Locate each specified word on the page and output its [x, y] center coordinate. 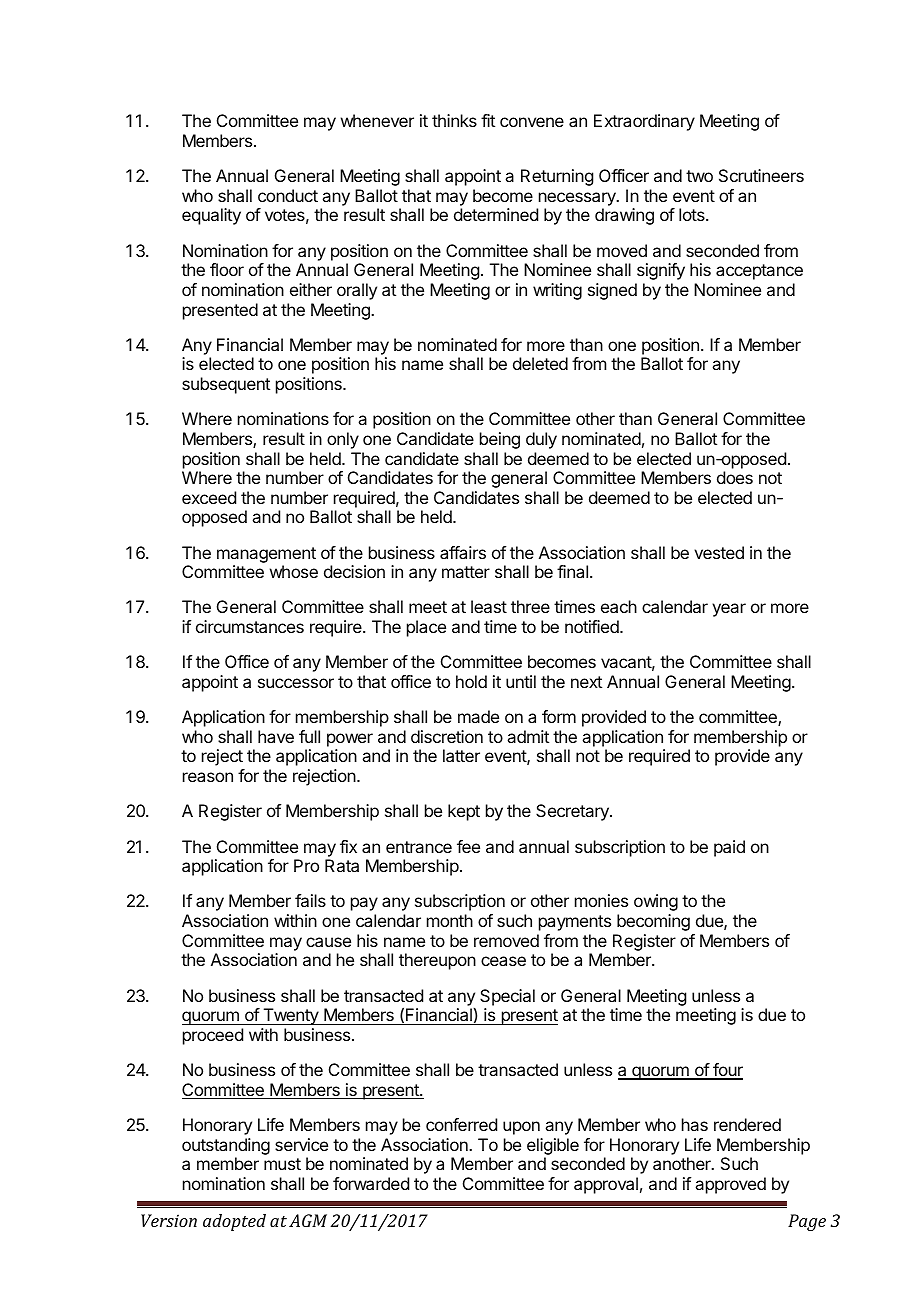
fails [310, 900]
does [735, 477]
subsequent [226, 385]
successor [296, 683]
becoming [653, 922]
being [500, 440]
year [729, 610]
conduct [288, 195]
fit [488, 120]
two [699, 176]
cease [503, 961]
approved [730, 1185]
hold [471, 681]
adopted [234, 1222]
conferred [461, 1124]
